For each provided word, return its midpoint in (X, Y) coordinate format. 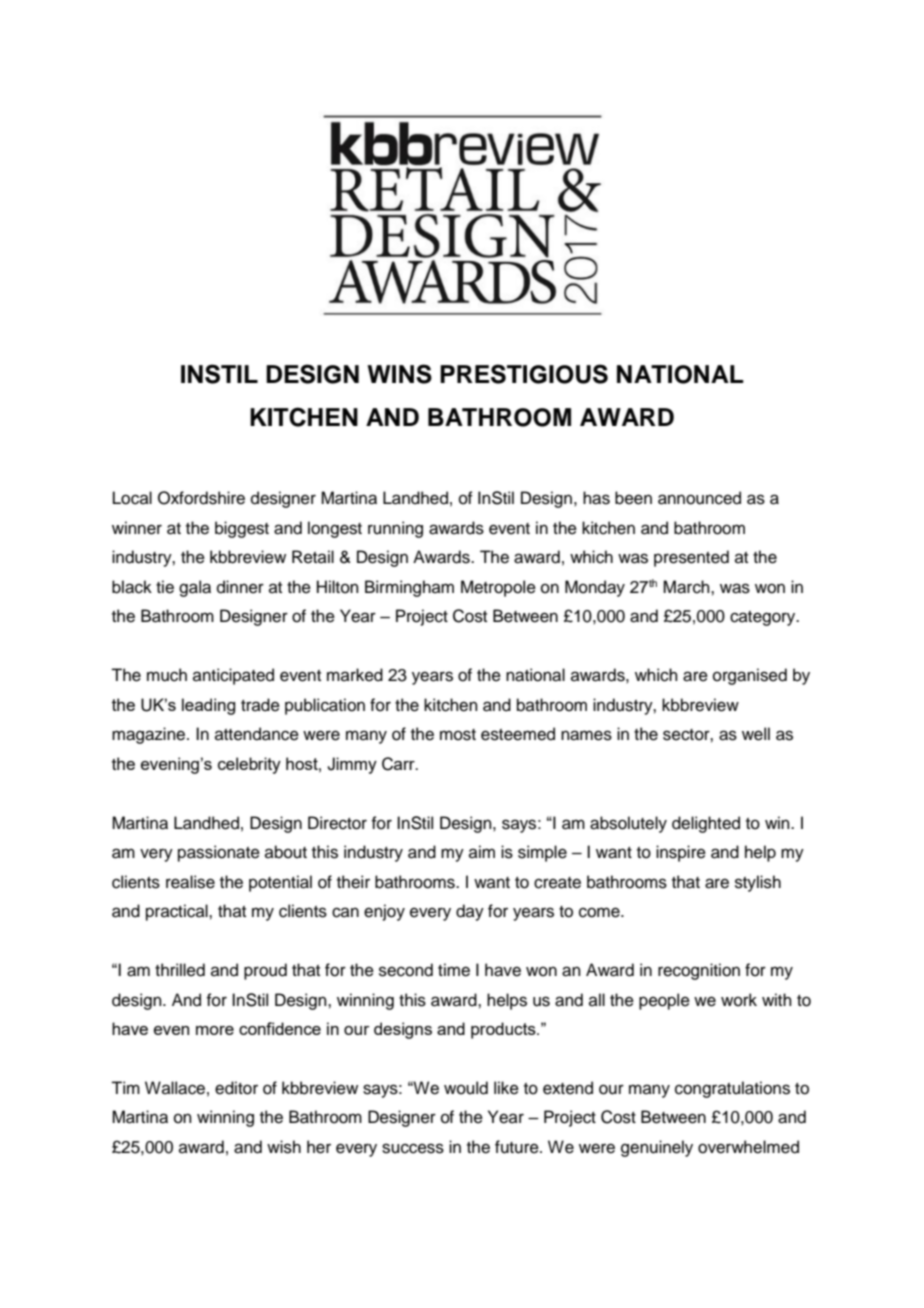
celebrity (249, 765)
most (458, 735)
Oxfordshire (201, 498)
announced (699, 498)
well (756, 734)
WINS (399, 374)
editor (236, 1088)
